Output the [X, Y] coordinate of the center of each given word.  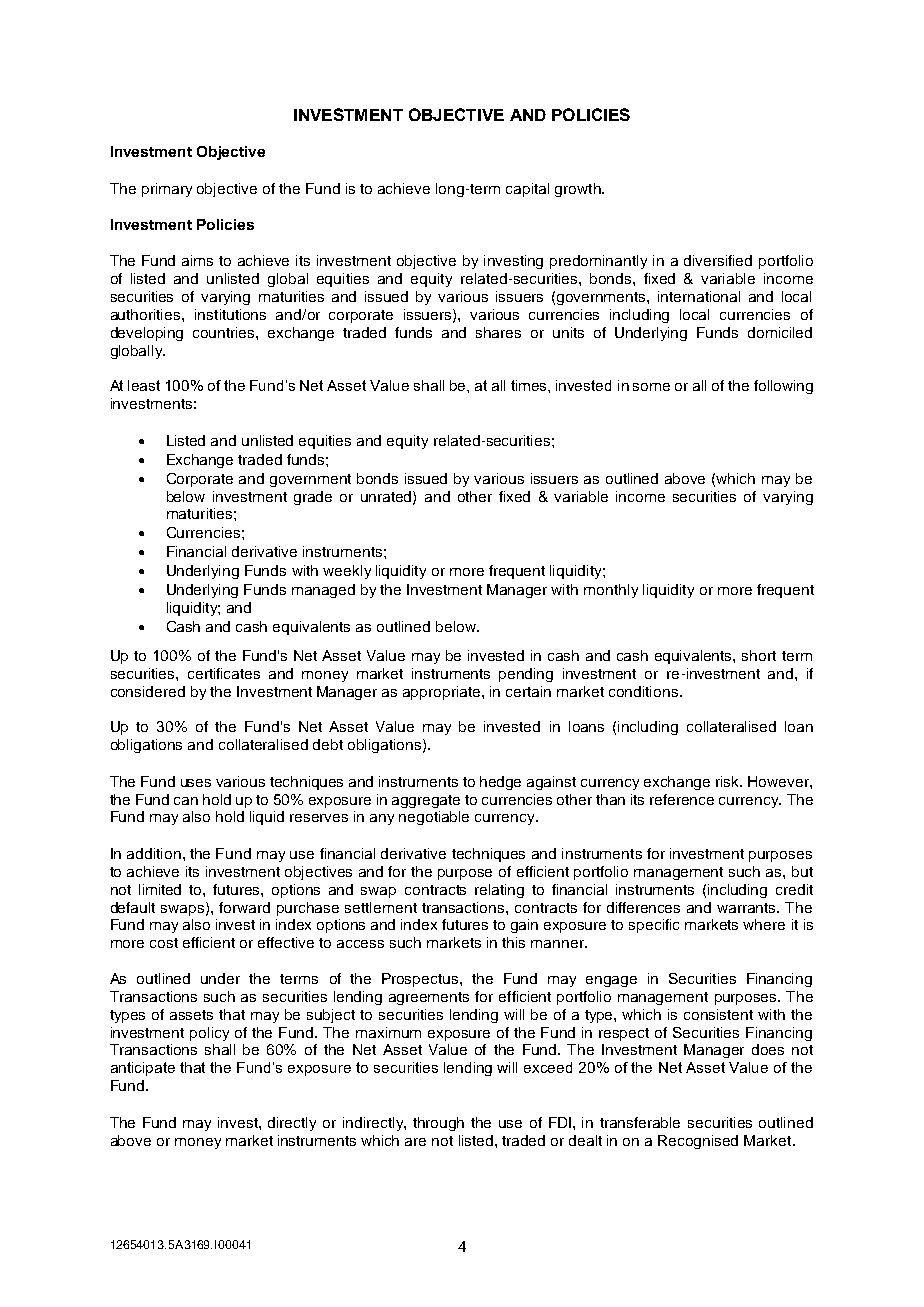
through [438, 1124]
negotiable [434, 818]
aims [197, 260]
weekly [347, 572]
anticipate [143, 1069]
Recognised [698, 1142]
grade [313, 498]
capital [527, 190]
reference [682, 799]
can [186, 801]
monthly [611, 591]
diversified [718, 260]
